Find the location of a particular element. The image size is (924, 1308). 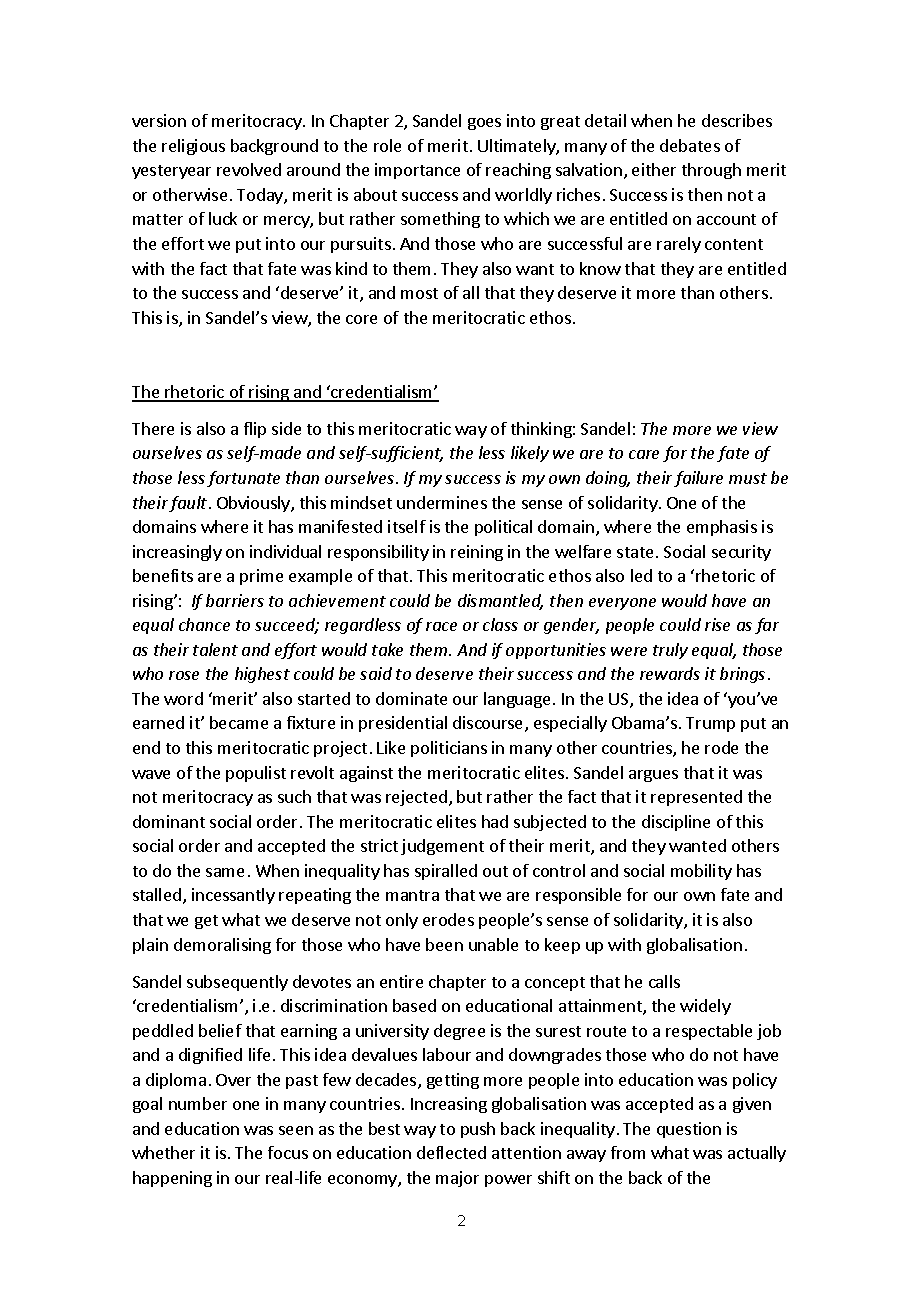

whether is located at coordinates (163, 1152).
